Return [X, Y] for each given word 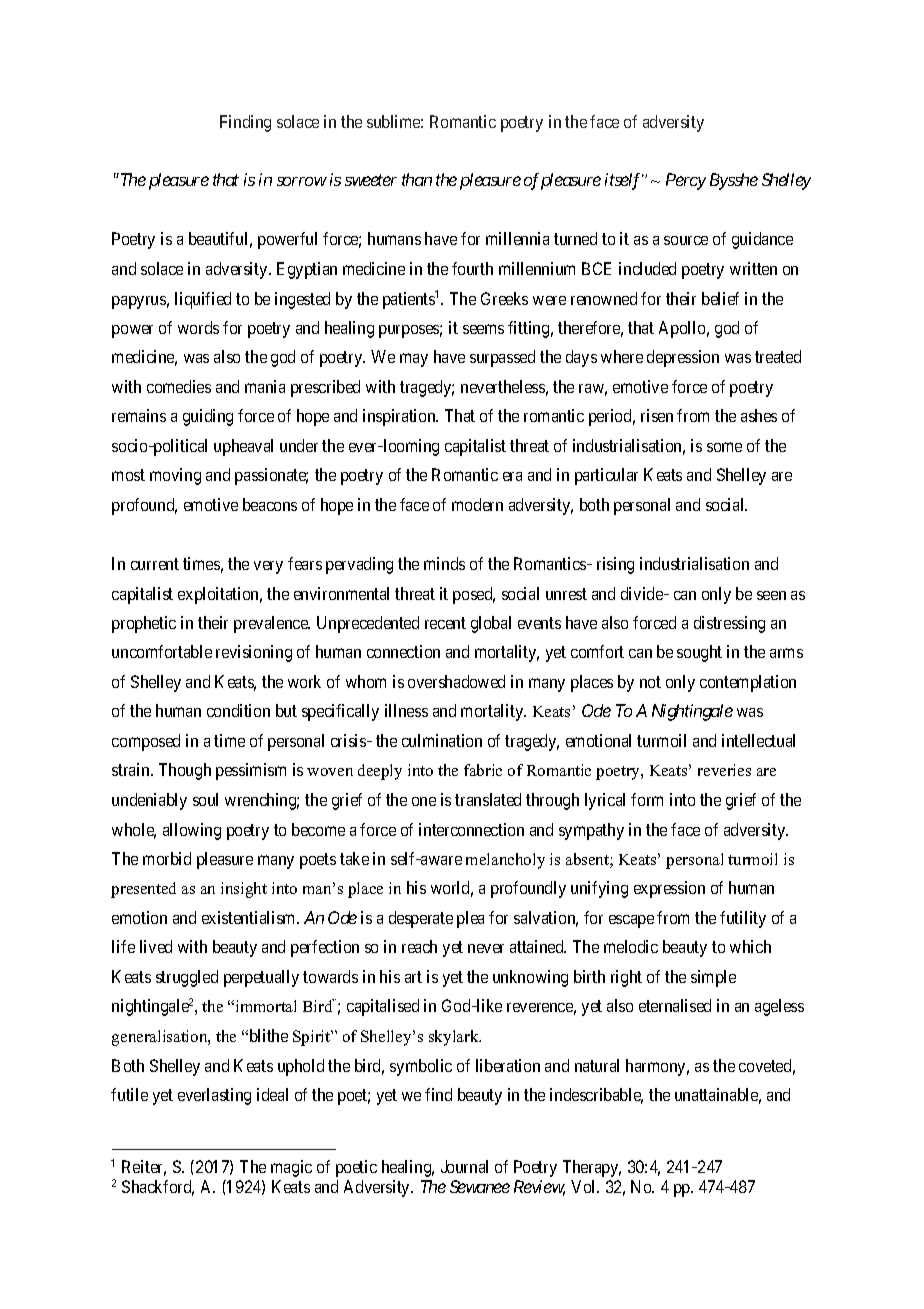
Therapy [592, 1168]
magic [291, 1168]
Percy [686, 181]
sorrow [302, 181]
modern [477, 504]
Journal [464, 1166]
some [724, 447]
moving [175, 476]
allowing [192, 831]
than [417, 179]
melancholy [505, 861]
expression [669, 889]
